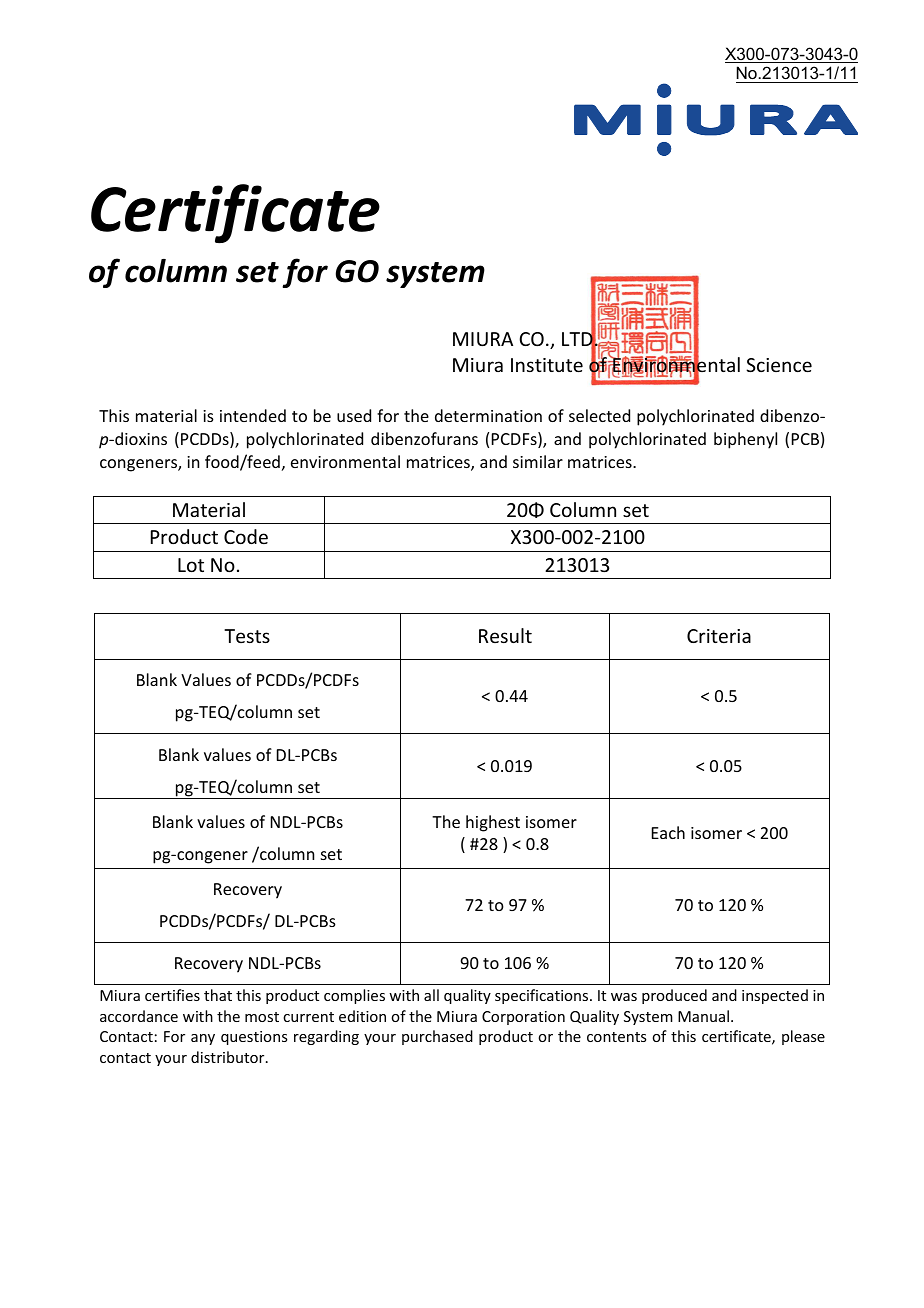  I want to click on Code, so click(246, 536).
